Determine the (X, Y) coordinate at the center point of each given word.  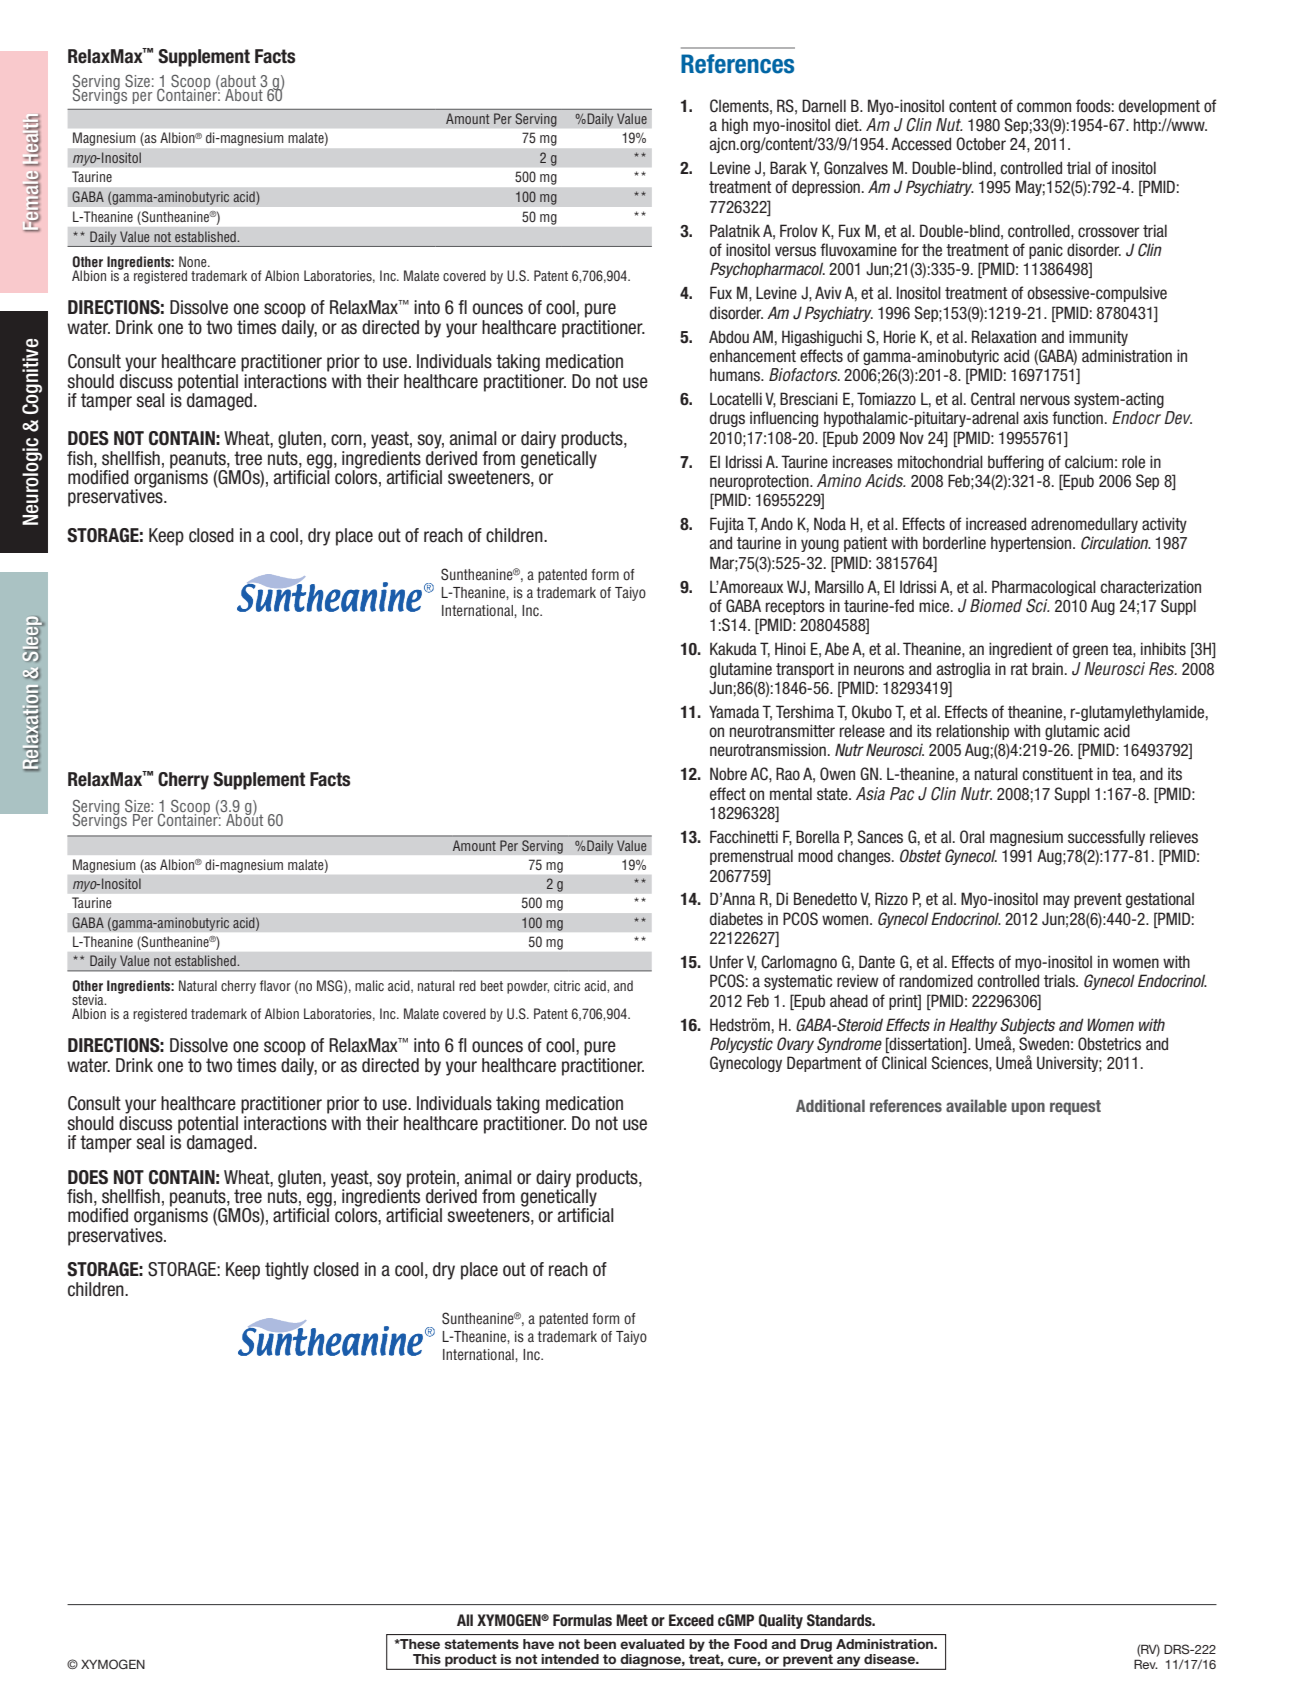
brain (1047, 668)
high (735, 126)
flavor (275, 985)
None (194, 261)
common (1044, 107)
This (427, 1659)
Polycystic (741, 1045)
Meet (632, 1620)
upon (1028, 1108)
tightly (287, 1271)
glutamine (741, 670)
